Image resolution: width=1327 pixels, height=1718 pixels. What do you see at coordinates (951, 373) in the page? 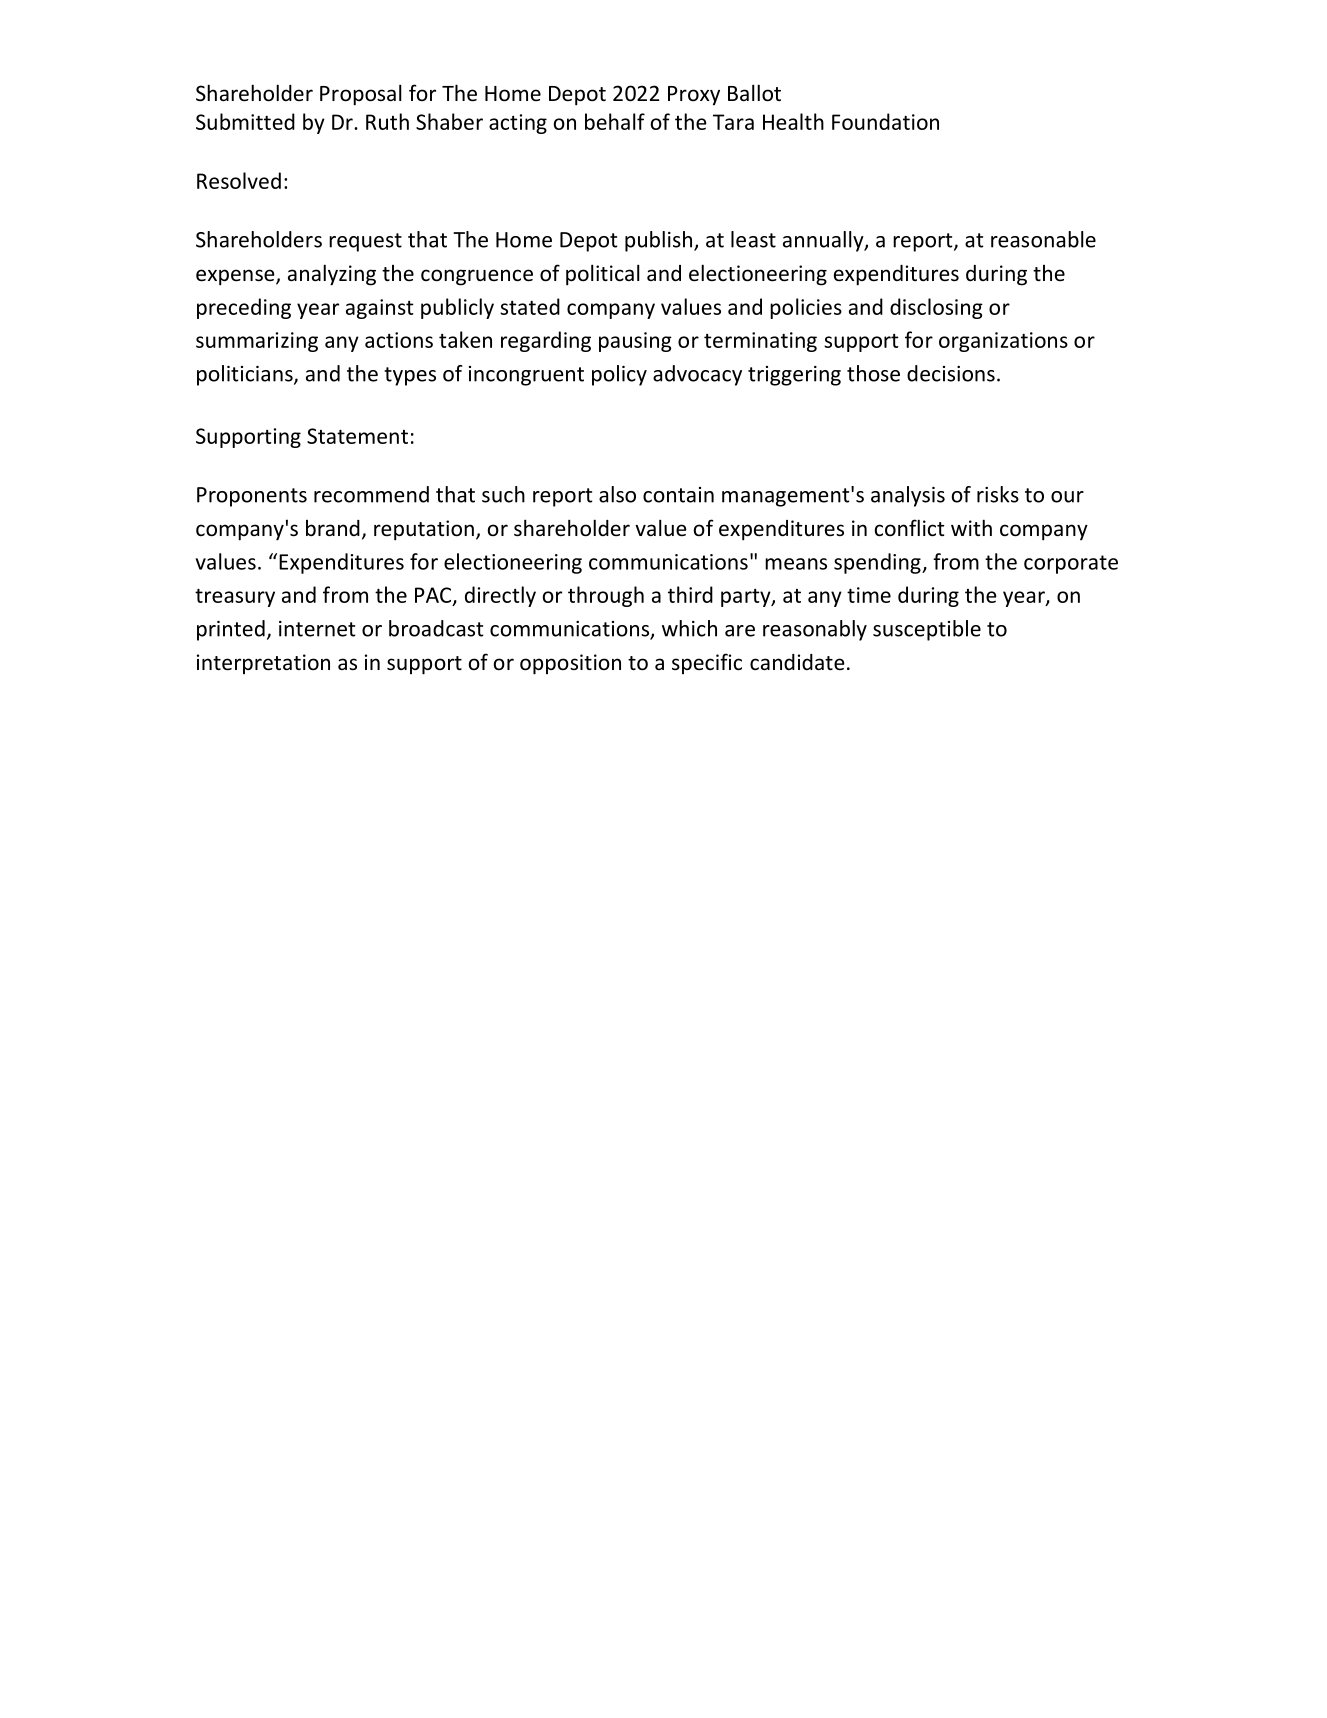
I see `decisions` at bounding box center [951, 373].
